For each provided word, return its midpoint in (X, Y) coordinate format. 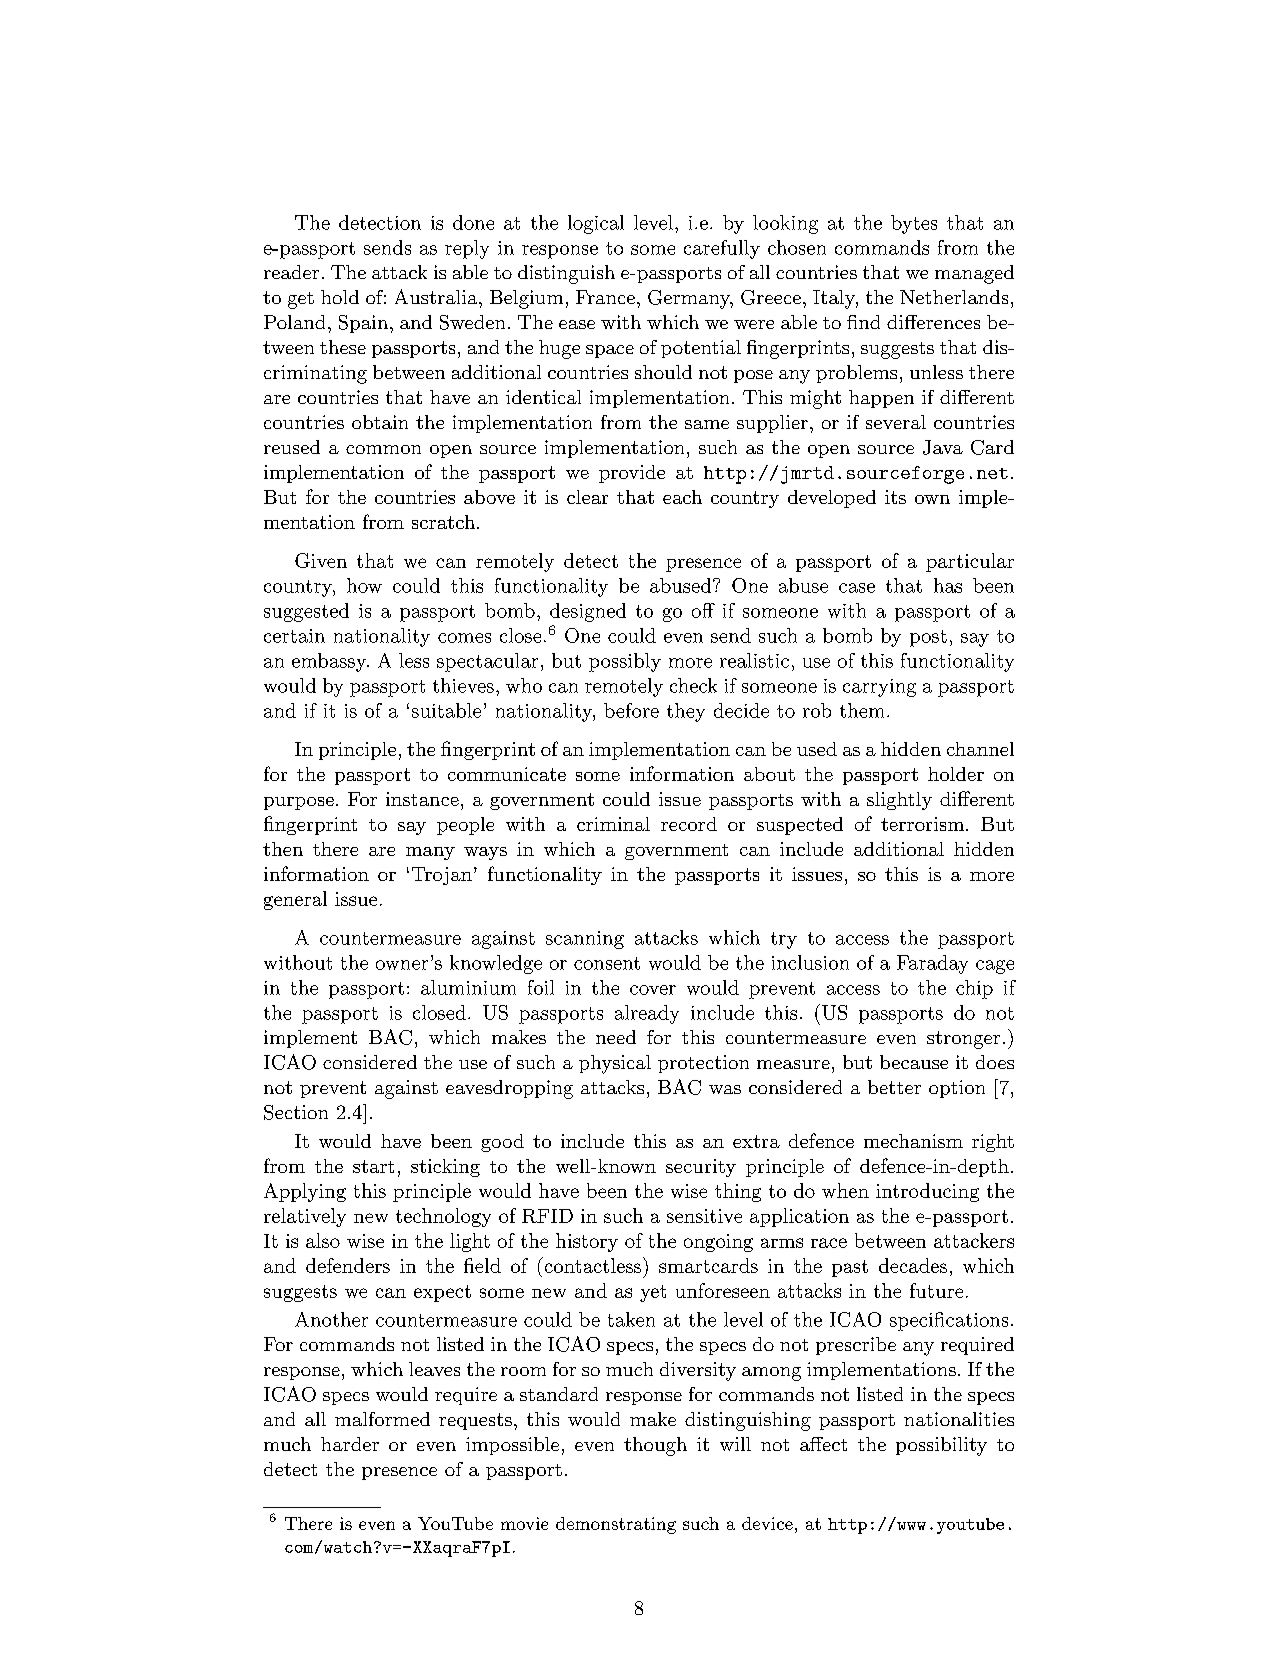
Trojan (442, 876)
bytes (914, 224)
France (605, 297)
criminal (613, 824)
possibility (941, 1446)
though (655, 1446)
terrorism (924, 824)
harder (350, 1444)
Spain (363, 324)
